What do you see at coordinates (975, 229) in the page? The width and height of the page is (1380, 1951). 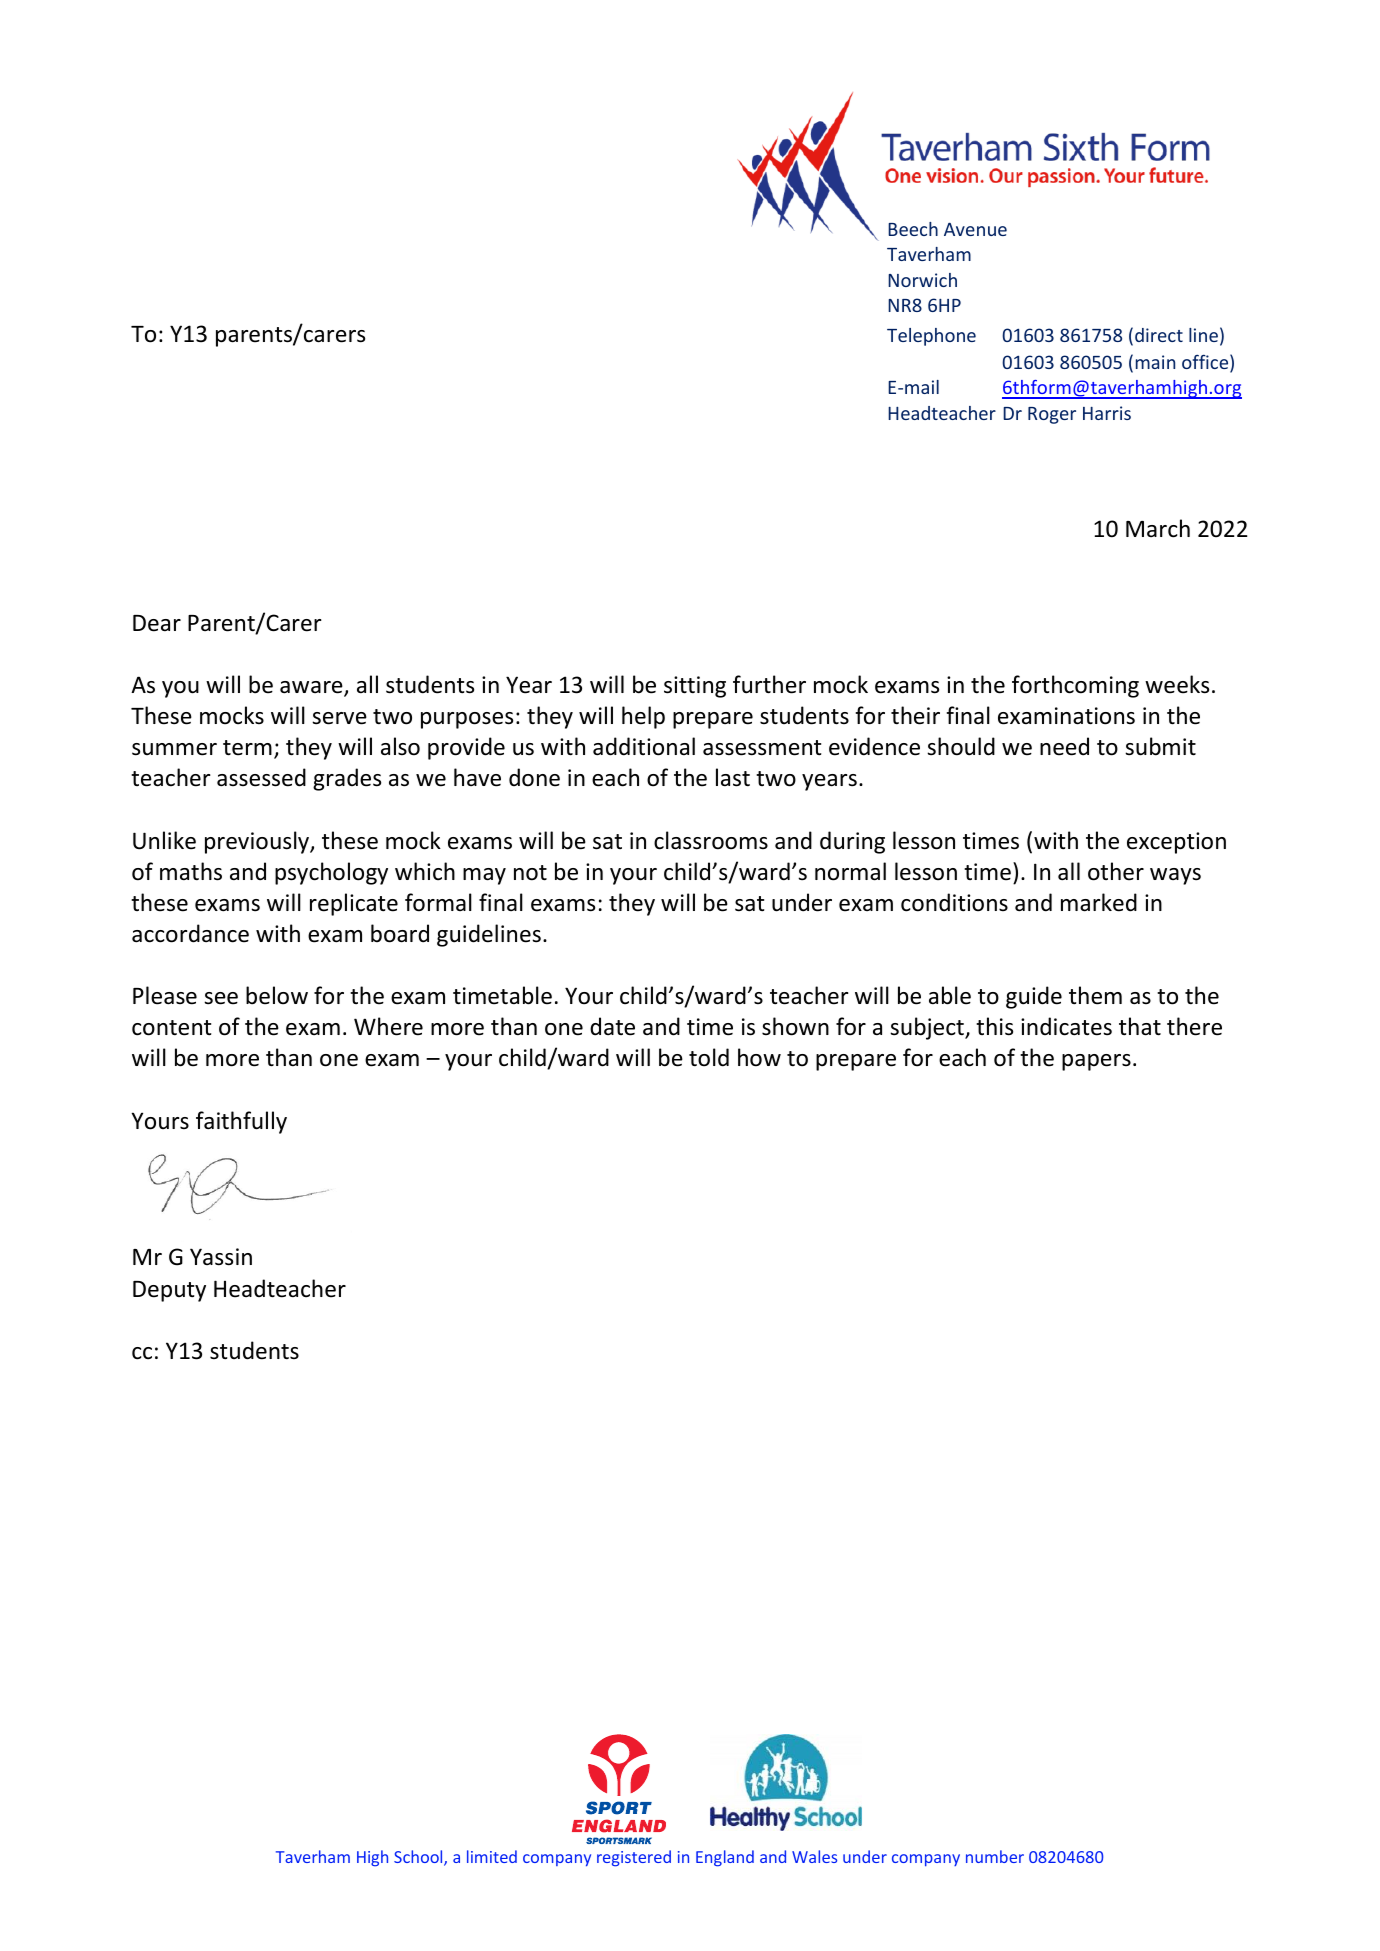 I see `Avenue` at bounding box center [975, 229].
